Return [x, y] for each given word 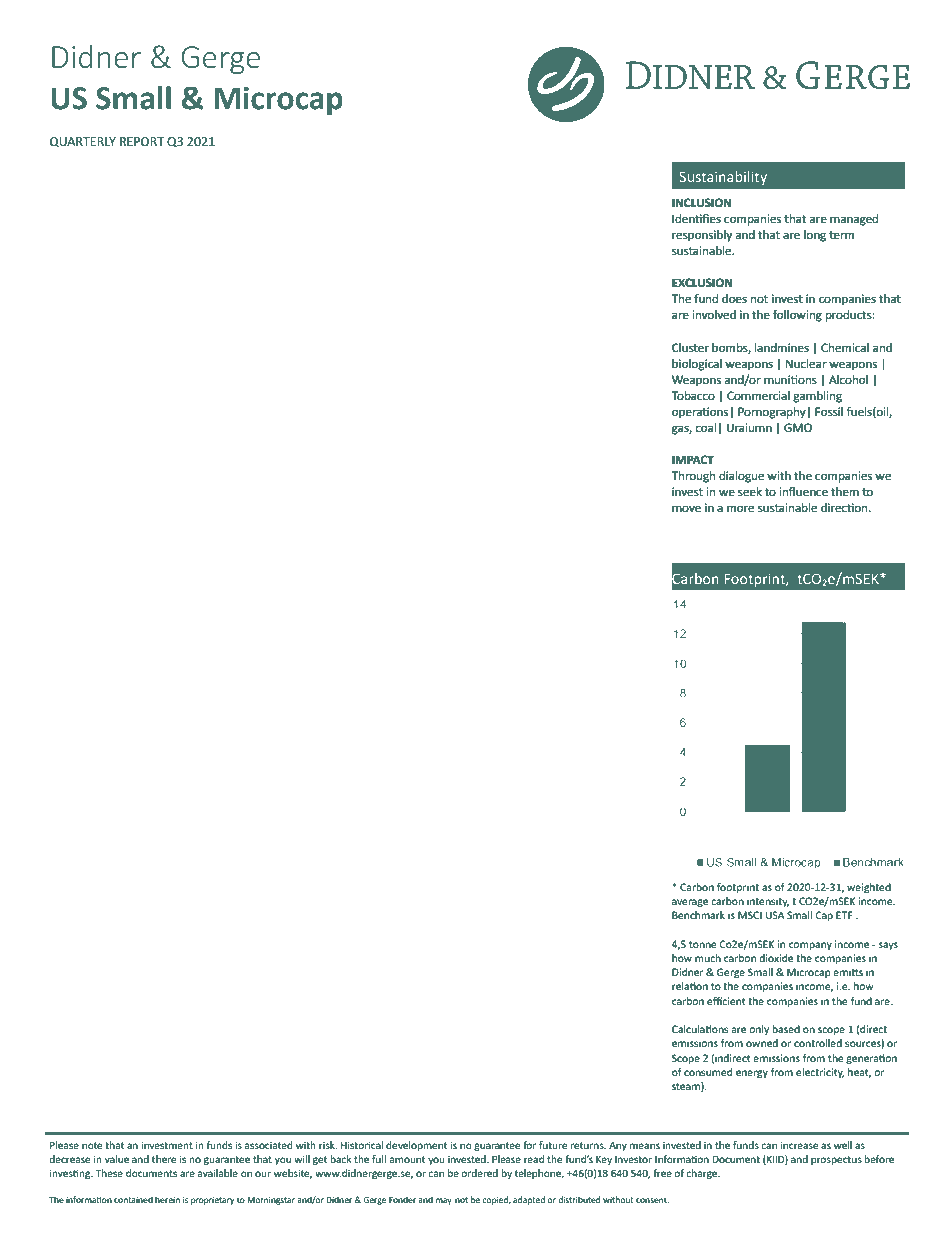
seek [750, 491]
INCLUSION [701, 203]
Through [693, 477]
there [164, 1159]
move [686, 508]
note [92, 1145]
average [690, 903]
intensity [768, 902]
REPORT [142, 141]
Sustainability [723, 178]
